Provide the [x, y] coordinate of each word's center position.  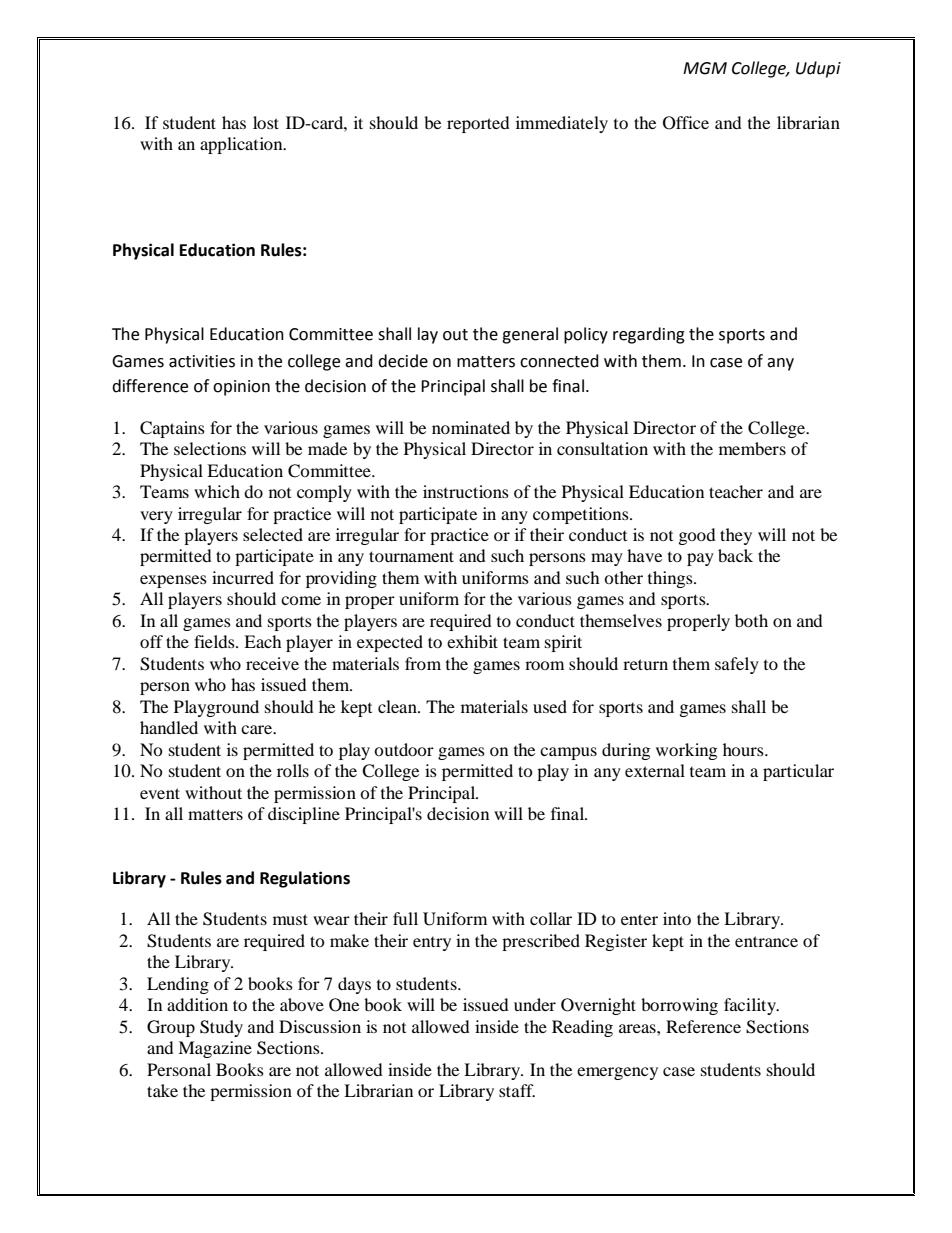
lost [266, 122]
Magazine [215, 1049]
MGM [705, 68]
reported [478, 124]
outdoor [404, 749]
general [530, 335]
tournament [411, 556]
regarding [649, 335]
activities [202, 361]
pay [700, 559]
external [655, 770]
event [160, 793]
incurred [243, 577]
